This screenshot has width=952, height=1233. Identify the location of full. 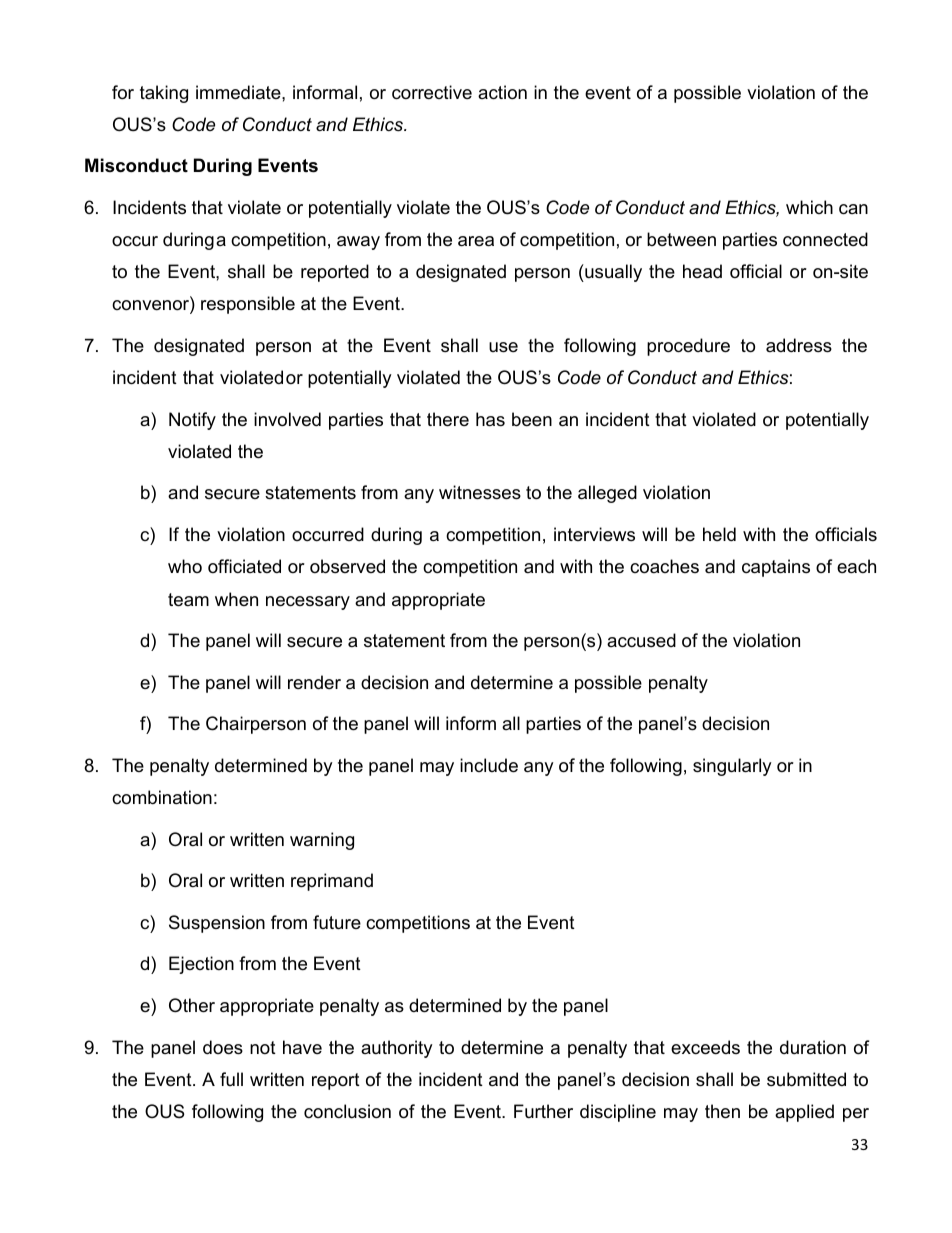
(231, 1079).
